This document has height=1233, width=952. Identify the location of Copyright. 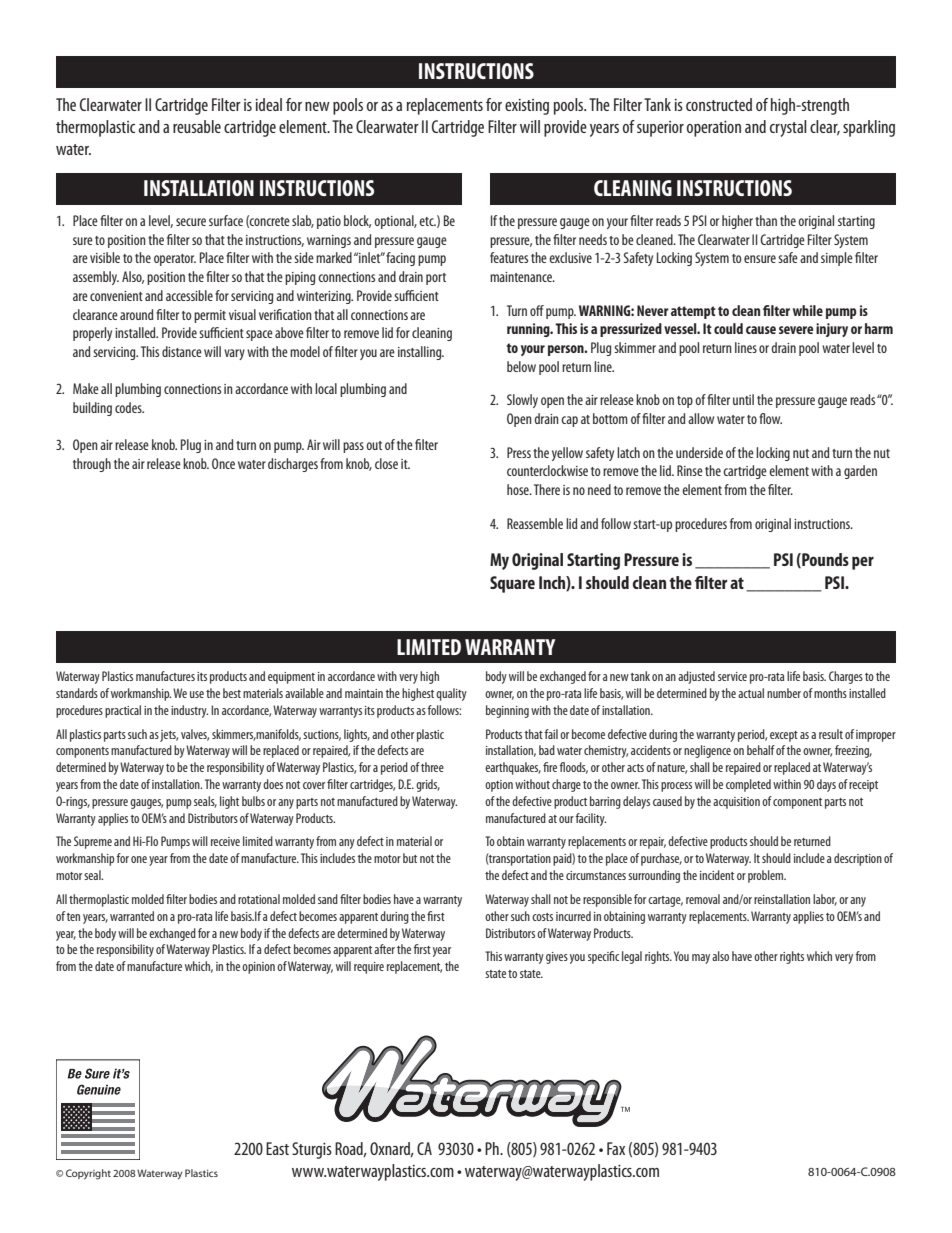
(88, 1174).
